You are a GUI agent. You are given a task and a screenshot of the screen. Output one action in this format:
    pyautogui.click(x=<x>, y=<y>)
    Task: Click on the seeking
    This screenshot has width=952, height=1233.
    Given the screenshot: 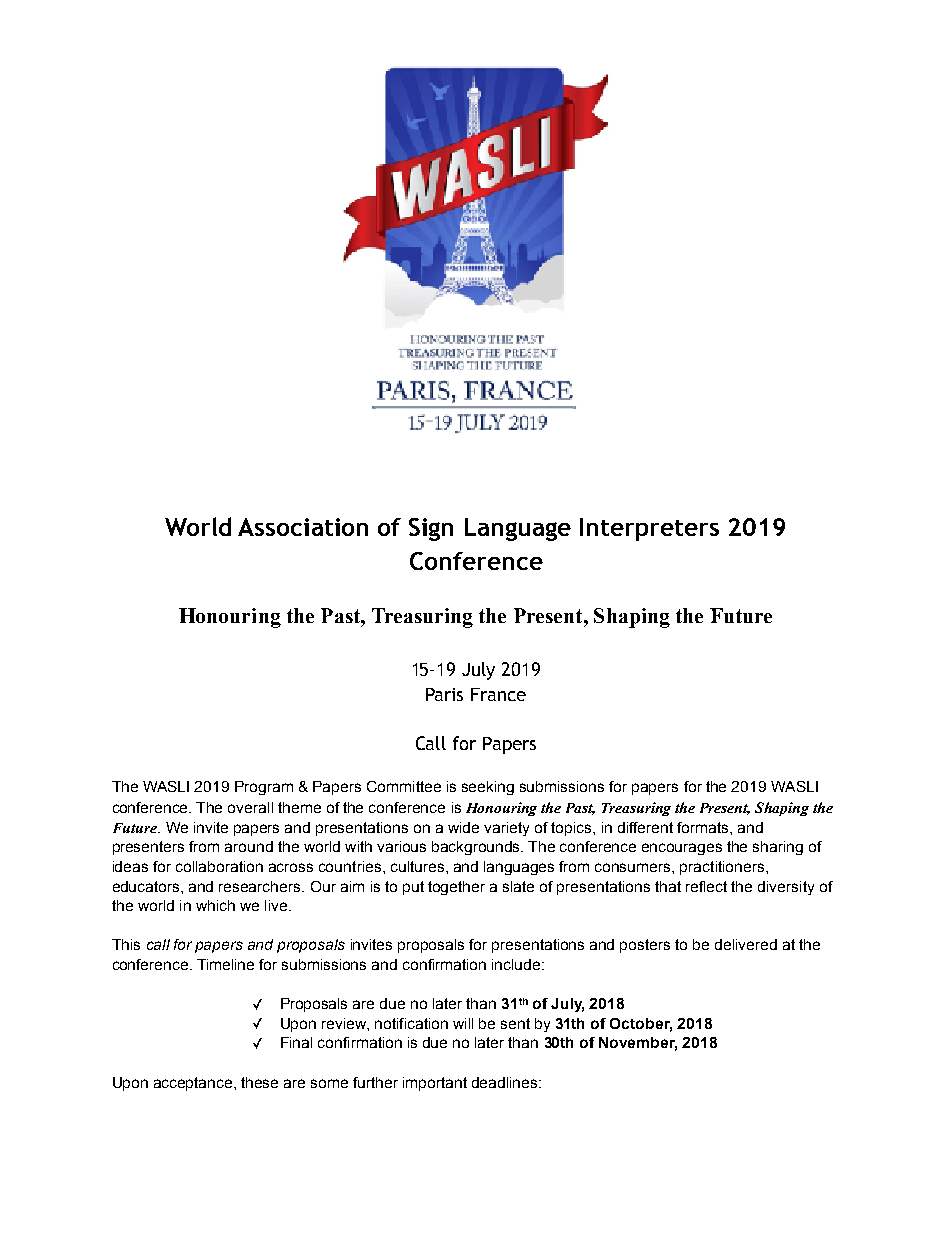 What is the action you would take?
    pyautogui.click(x=488, y=788)
